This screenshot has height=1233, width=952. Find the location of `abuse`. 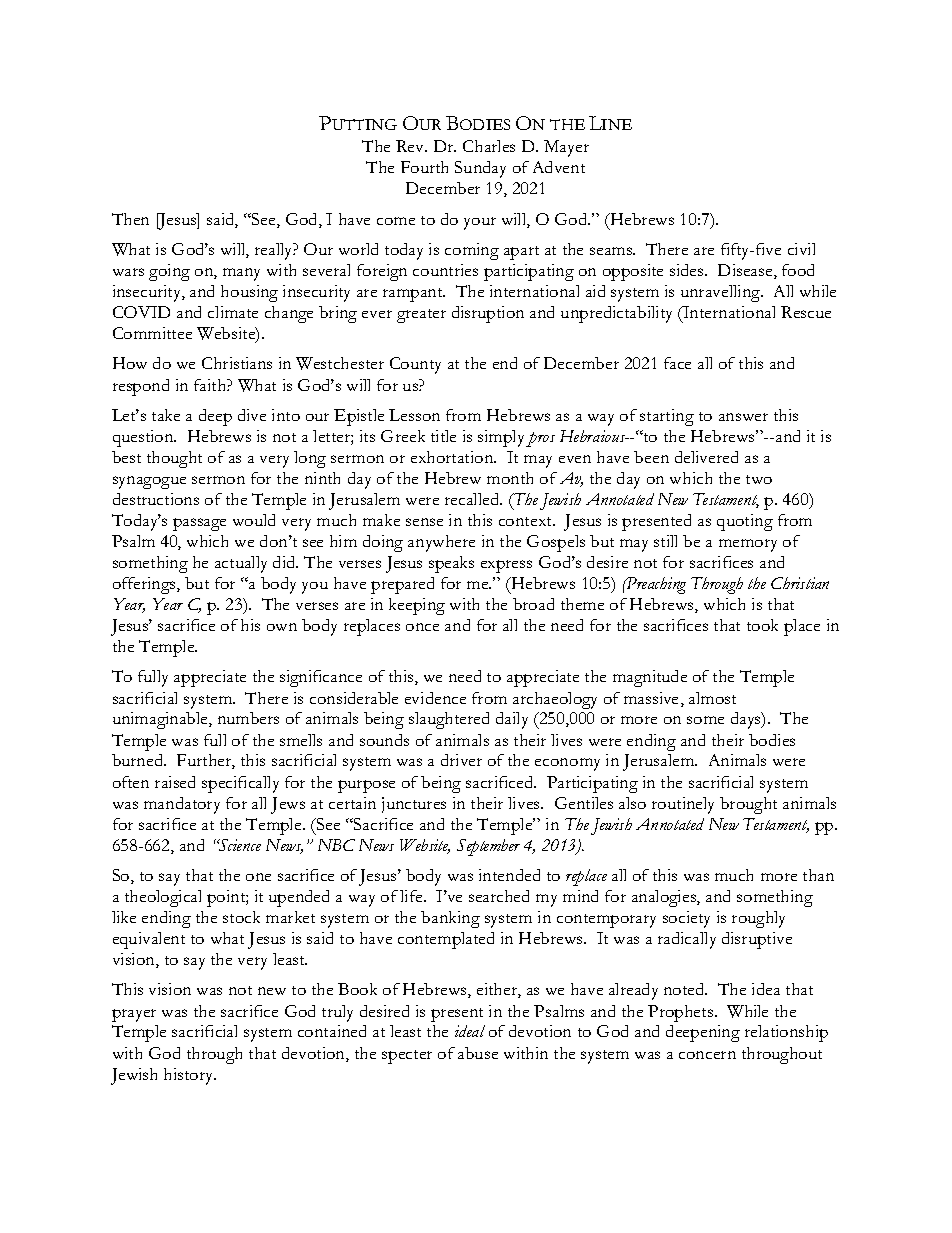

abuse is located at coordinates (478, 1053).
